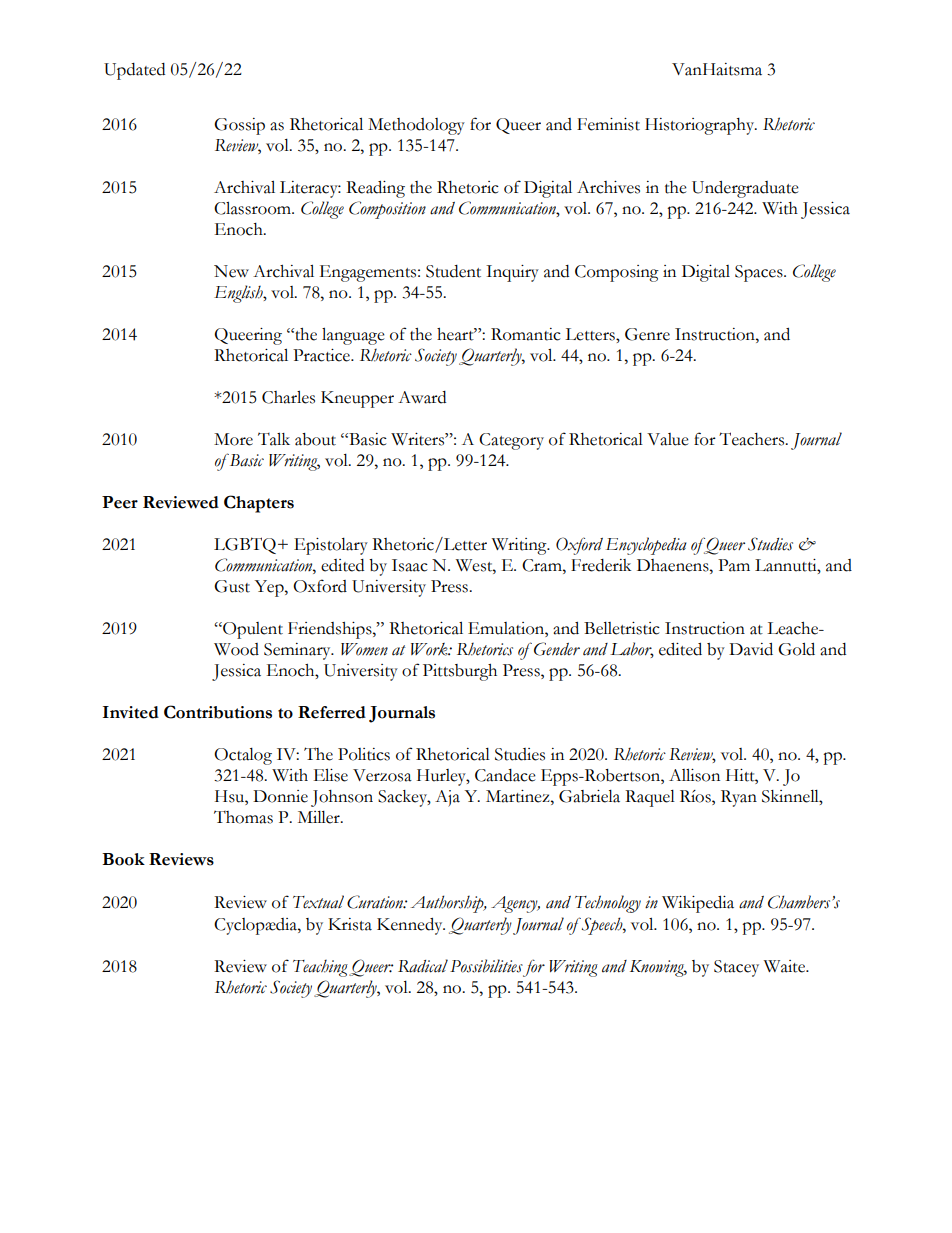 This document has height=1233, width=952. I want to click on Historiography, so click(701, 126).
